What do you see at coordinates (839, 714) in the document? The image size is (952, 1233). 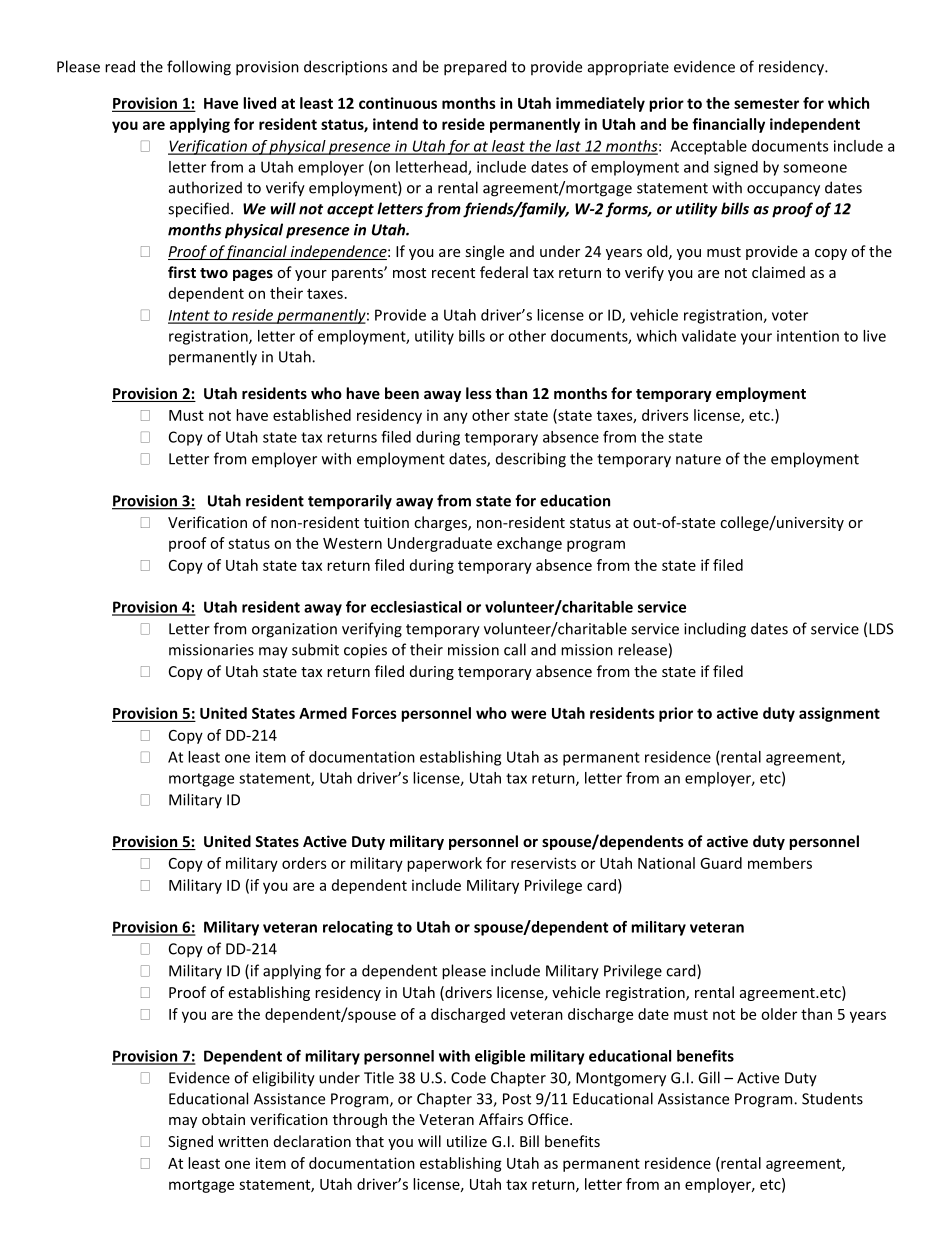 I see `assignment` at bounding box center [839, 714].
